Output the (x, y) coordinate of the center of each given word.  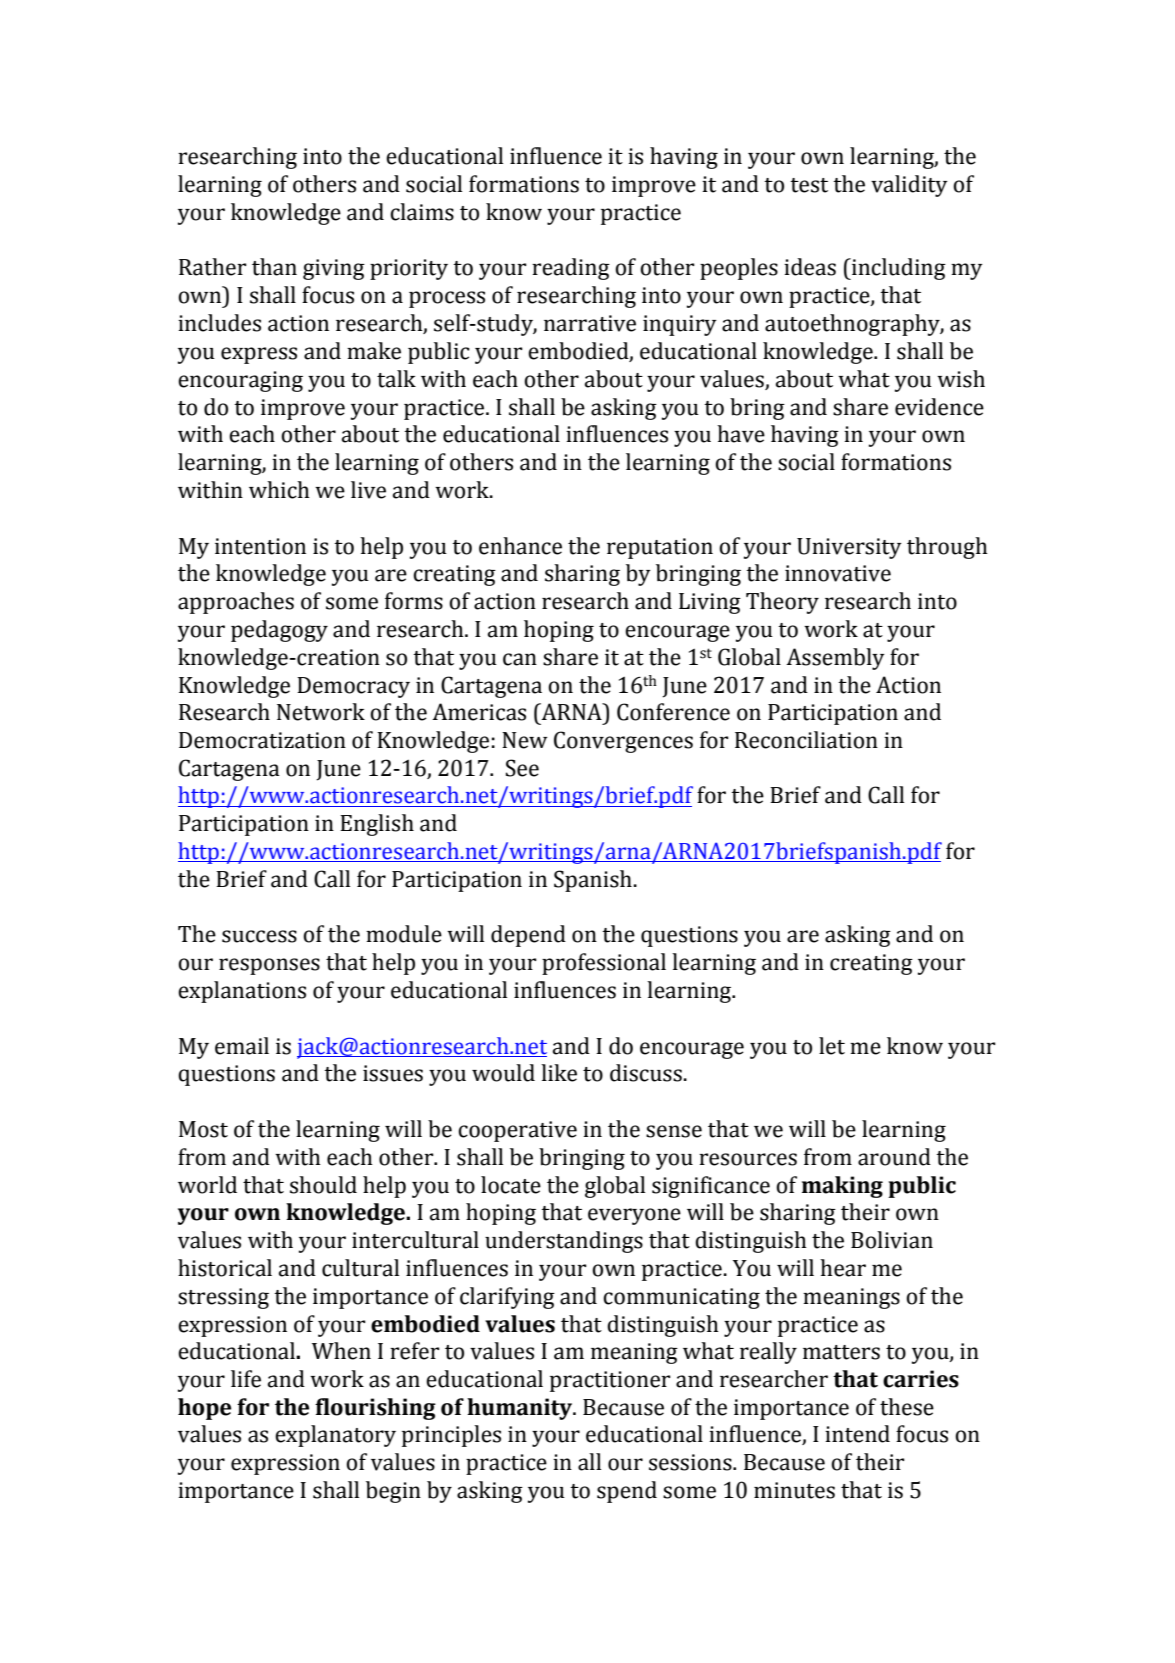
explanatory (335, 1436)
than (274, 267)
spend (627, 1492)
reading (571, 269)
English (377, 825)
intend (857, 1434)
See (522, 768)
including (898, 269)
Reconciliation (806, 740)
